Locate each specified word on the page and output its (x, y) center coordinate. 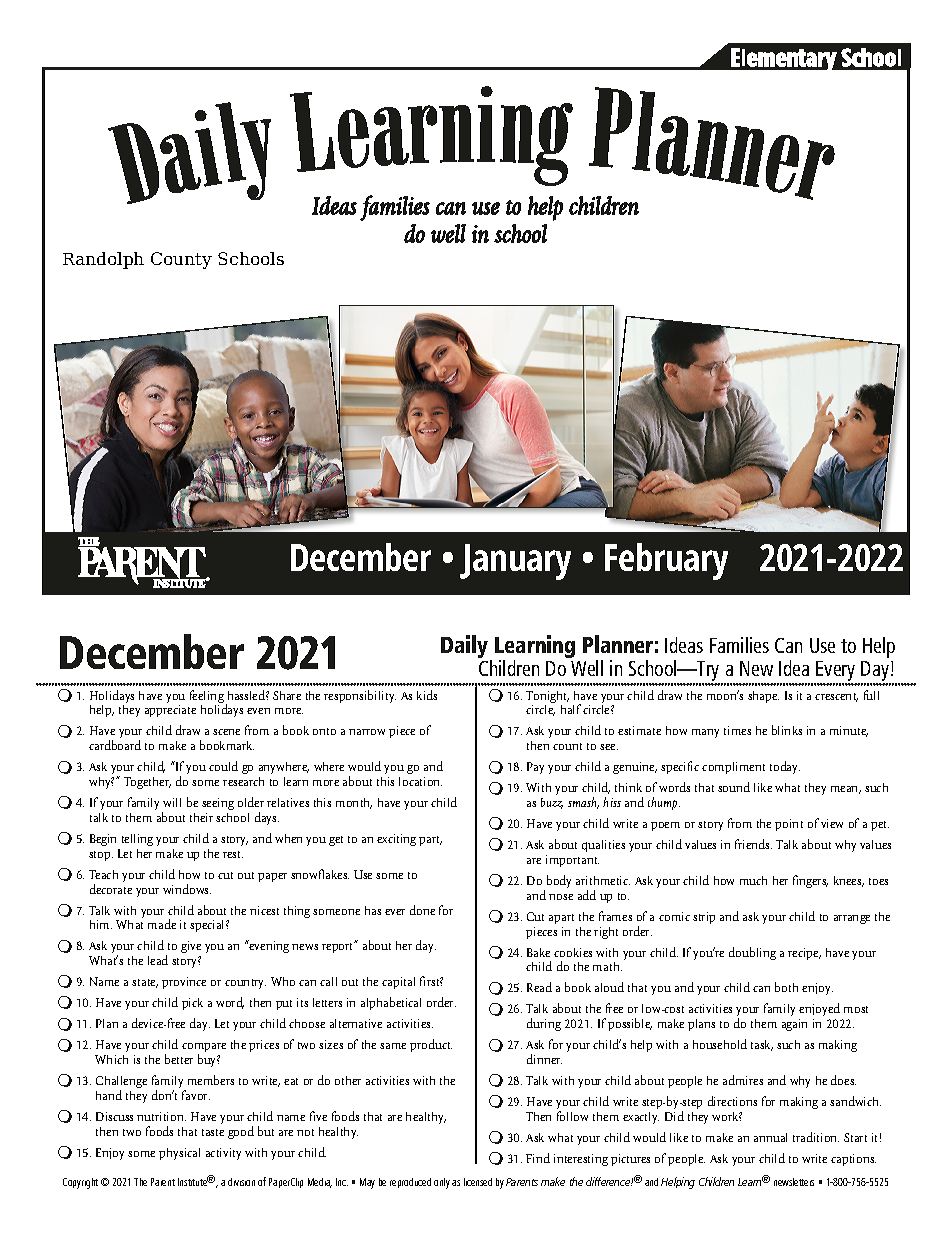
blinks (787, 730)
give (191, 947)
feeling (207, 698)
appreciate (170, 711)
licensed (478, 1182)
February (666, 561)
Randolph (103, 260)
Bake (538, 952)
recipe (804, 954)
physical (179, 1154)
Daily (466, 648)
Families (739, 645)
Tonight (547, 698)
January (515, 562)
